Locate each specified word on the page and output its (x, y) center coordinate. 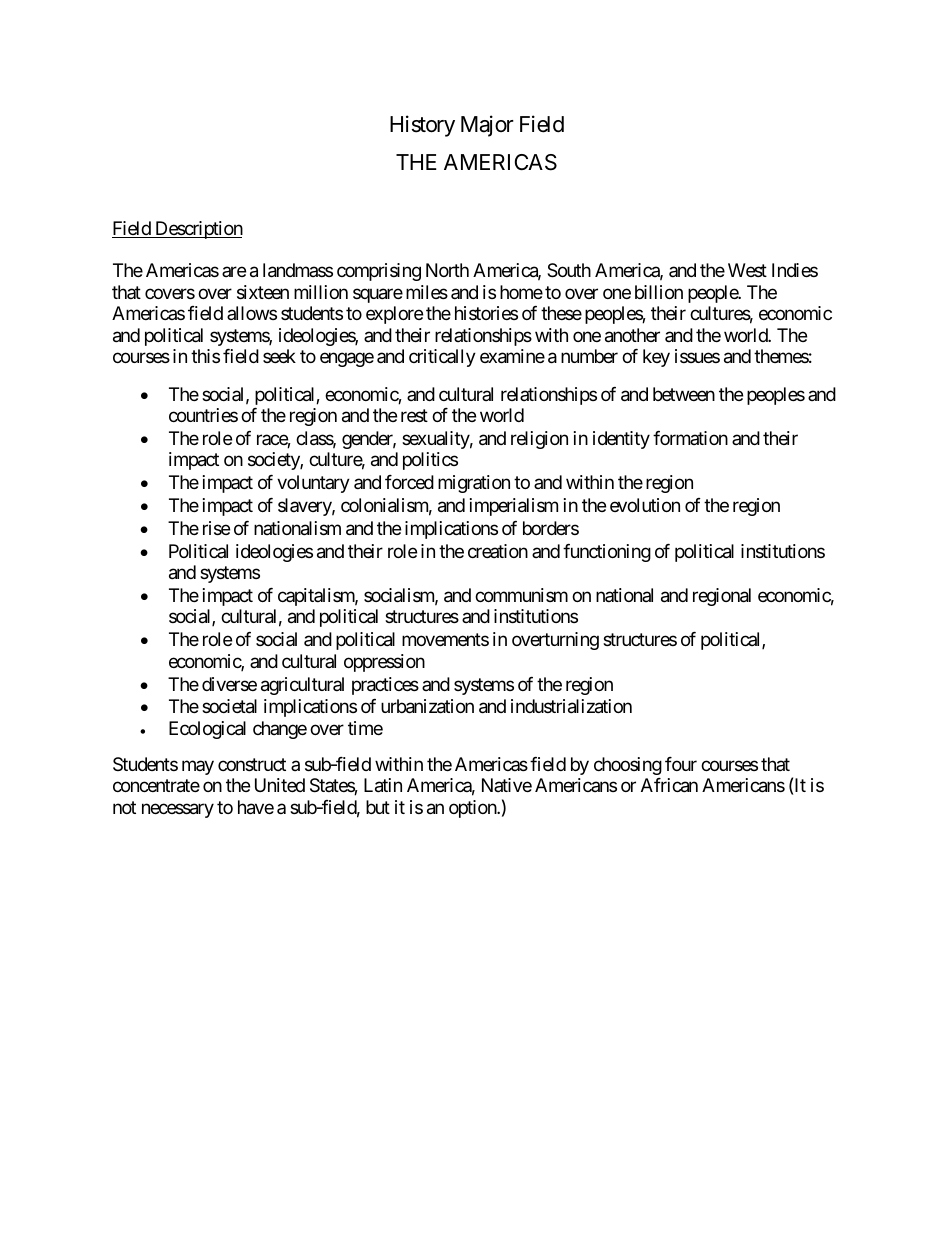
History (422, 126)
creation (498, 551)
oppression (384, 663)
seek (279, 356)
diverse (229, 684)
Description (198, 230)
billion (659, 292)
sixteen (263, 292)
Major (487, 126)
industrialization (571, 706)
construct (252, 764)
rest (414, 415)
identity (621, 440)
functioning (607, 553)
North (447, 270)
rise (216, 528)
